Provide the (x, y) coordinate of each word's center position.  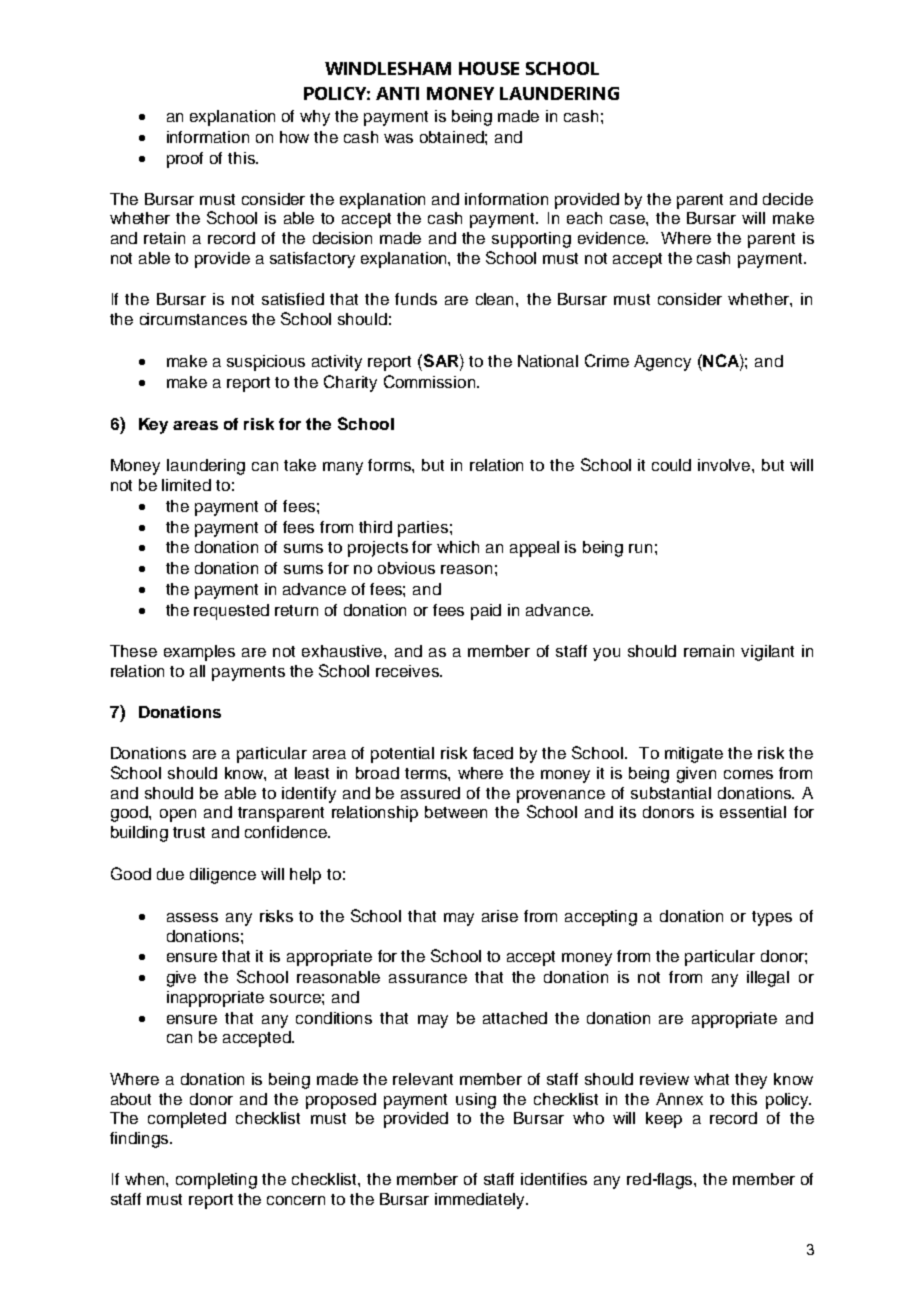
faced (493, 753)
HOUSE (489, 68)
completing (216, 1181)
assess (192, 917)
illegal (768, 979)
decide (788, 199)
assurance (428, 978)
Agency (662, 363)
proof (185, 160)
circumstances (193, 319)
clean (496, 299)
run (640, 548)
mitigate (694, 755)
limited (186, 485)
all (197, 671)
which (458, 547)
